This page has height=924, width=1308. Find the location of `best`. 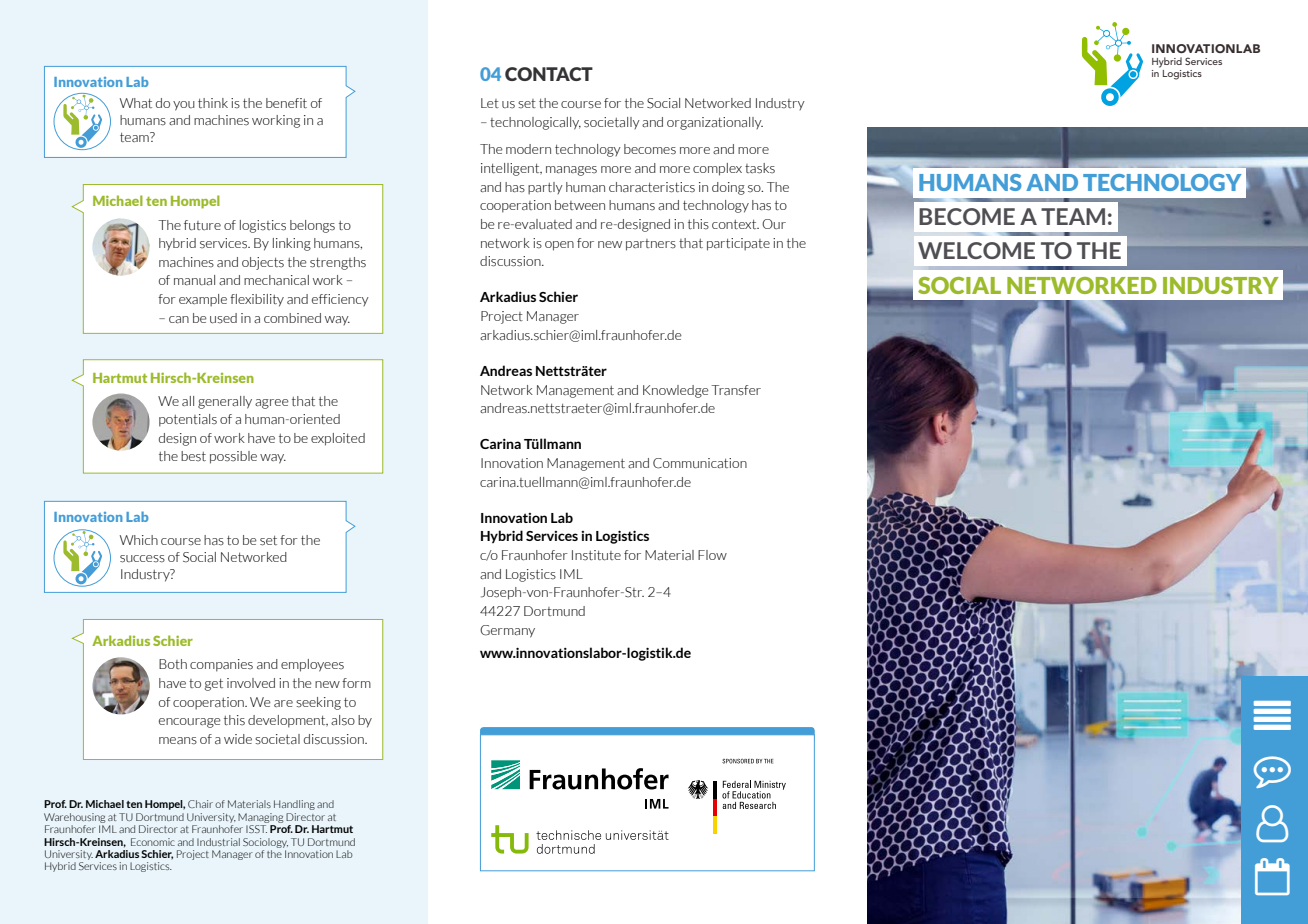

best is located at coordinates (193, 456).
